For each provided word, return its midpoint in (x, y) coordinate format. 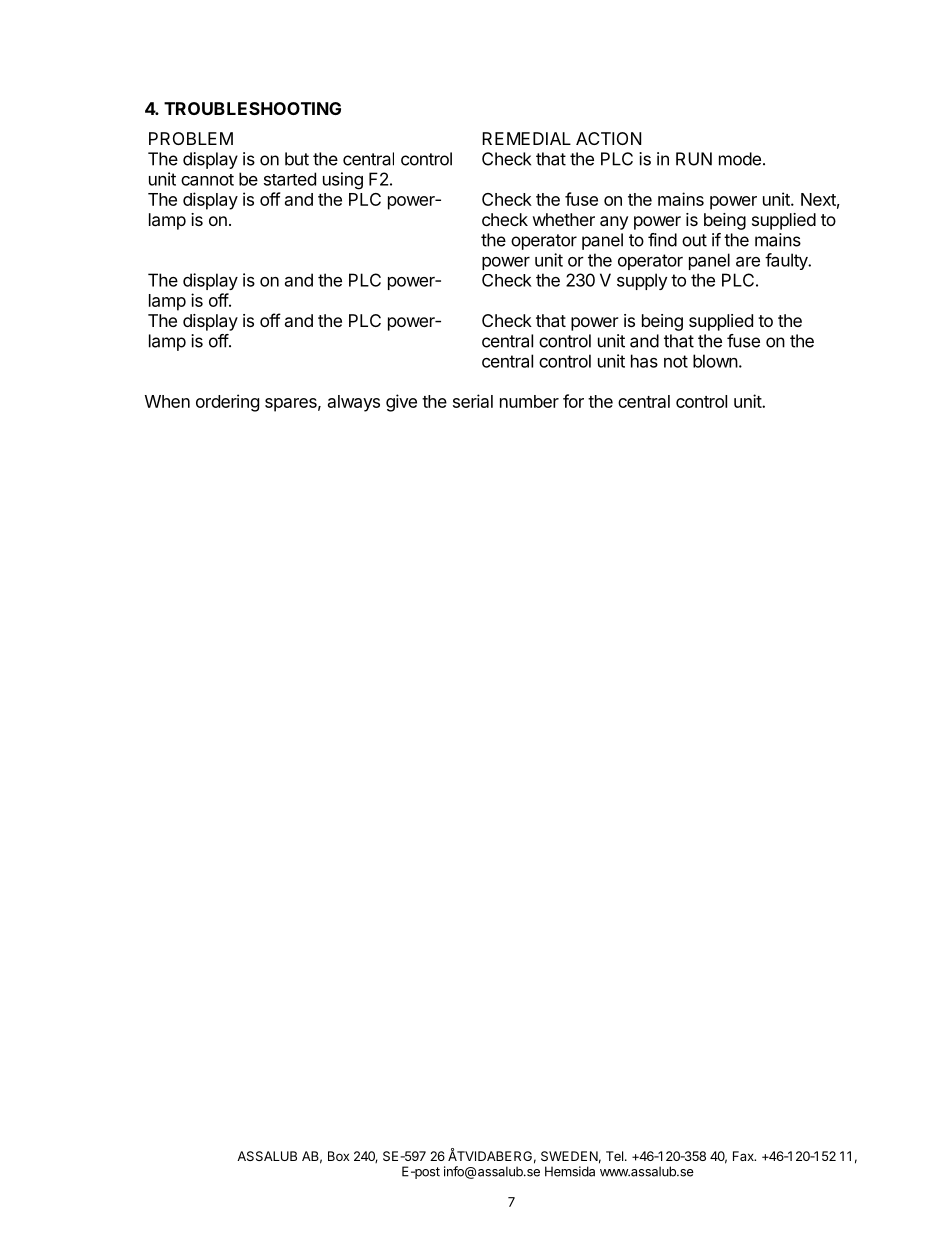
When (167, 401)
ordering (227, 403)
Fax (744, 1156)
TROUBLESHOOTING (252, 108)
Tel (614, 1156)
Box (338, 1156)
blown (715, 361)
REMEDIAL (526, 138)
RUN (694, 159)
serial (473, 401)
